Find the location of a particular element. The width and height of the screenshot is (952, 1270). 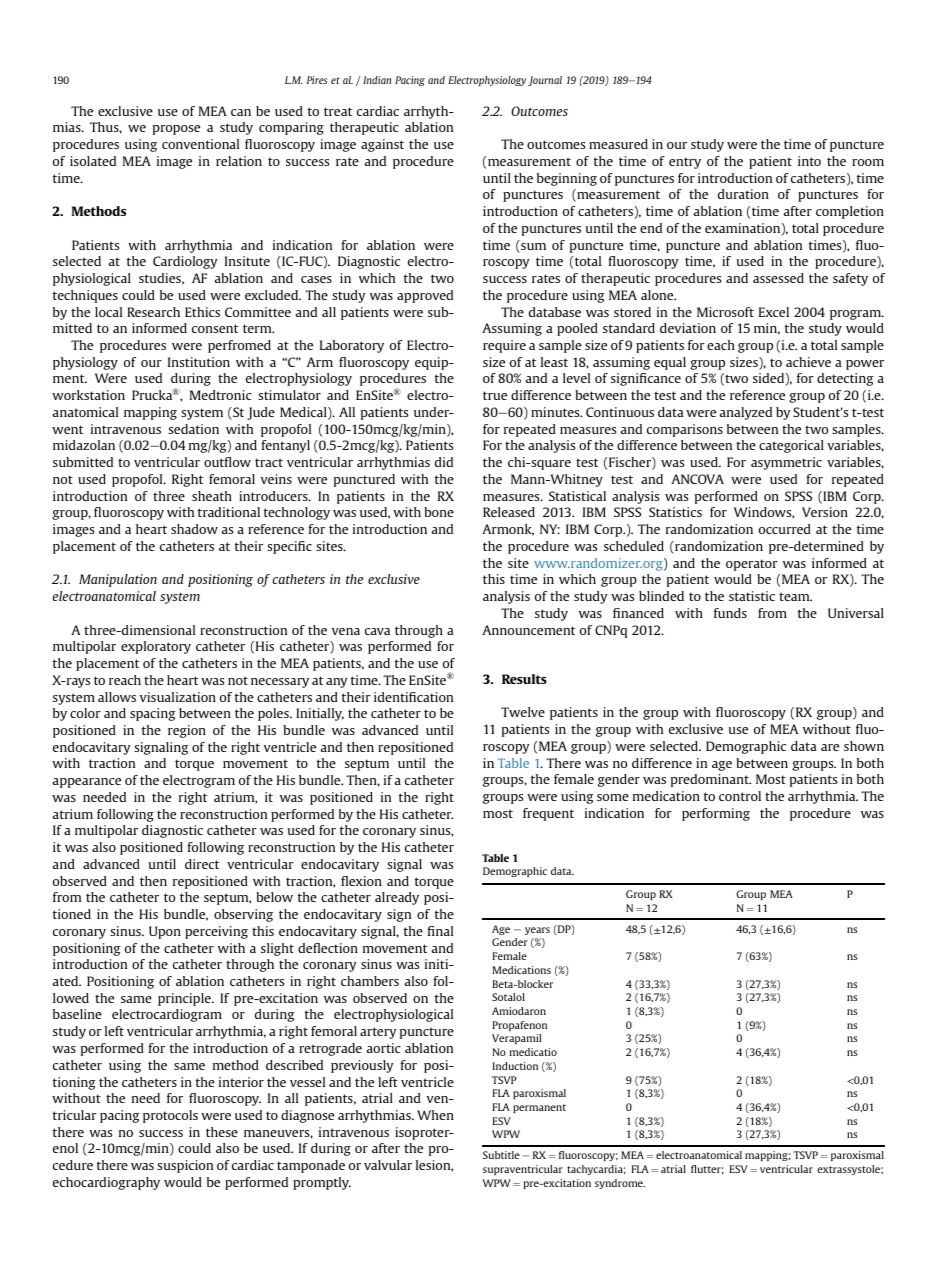

Journal is located at coordinates (545, 81).
